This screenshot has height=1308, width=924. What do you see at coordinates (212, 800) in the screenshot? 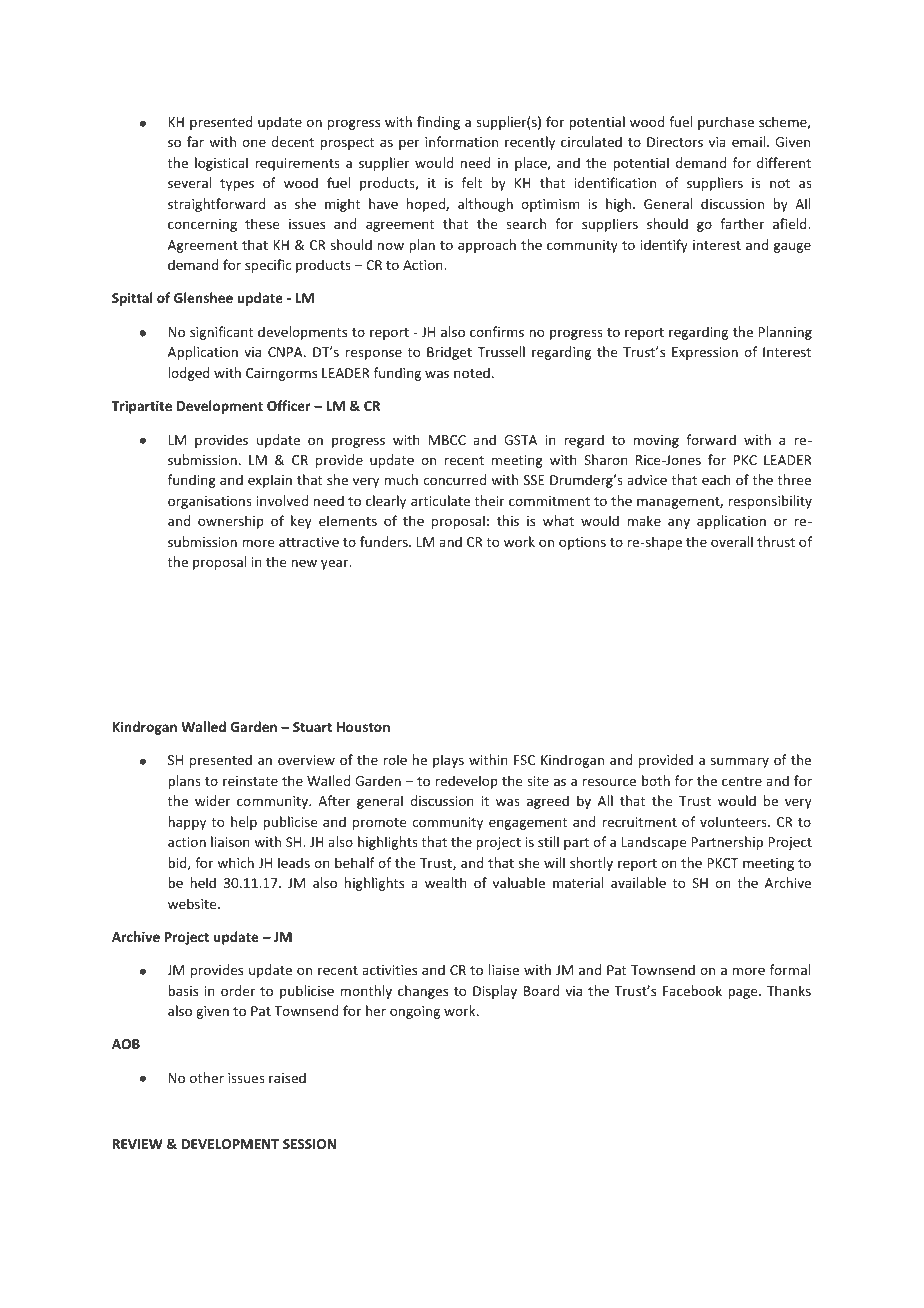
I see `wider` at bounding box center [212, 800].
